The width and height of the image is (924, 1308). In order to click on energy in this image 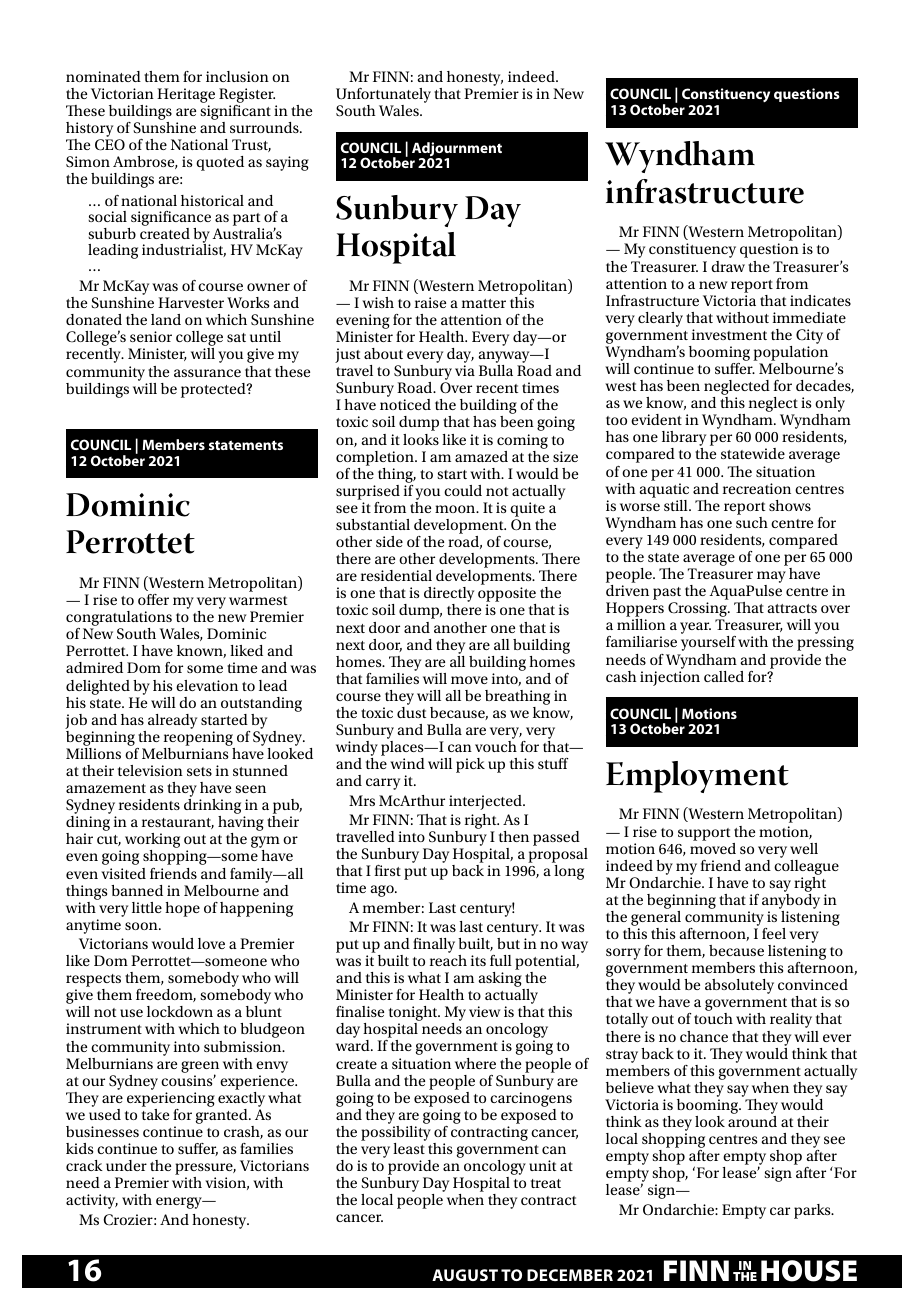, I will do `click(180, 1203)`.
